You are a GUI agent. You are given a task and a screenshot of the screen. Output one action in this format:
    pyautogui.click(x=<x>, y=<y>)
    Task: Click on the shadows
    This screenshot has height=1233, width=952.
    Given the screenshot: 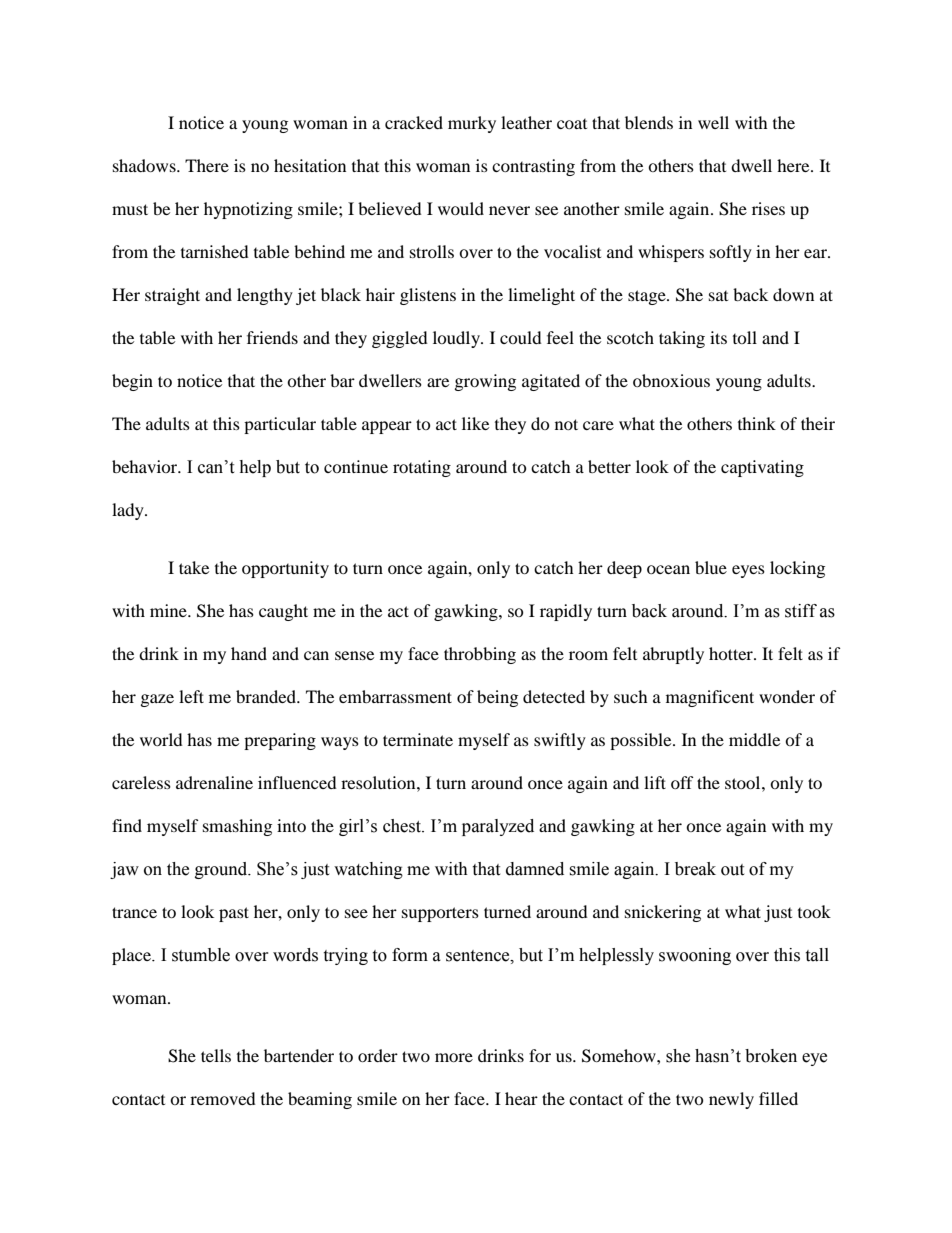 What is the action you would take?
    pyautogui.click(x=145, y=165)
